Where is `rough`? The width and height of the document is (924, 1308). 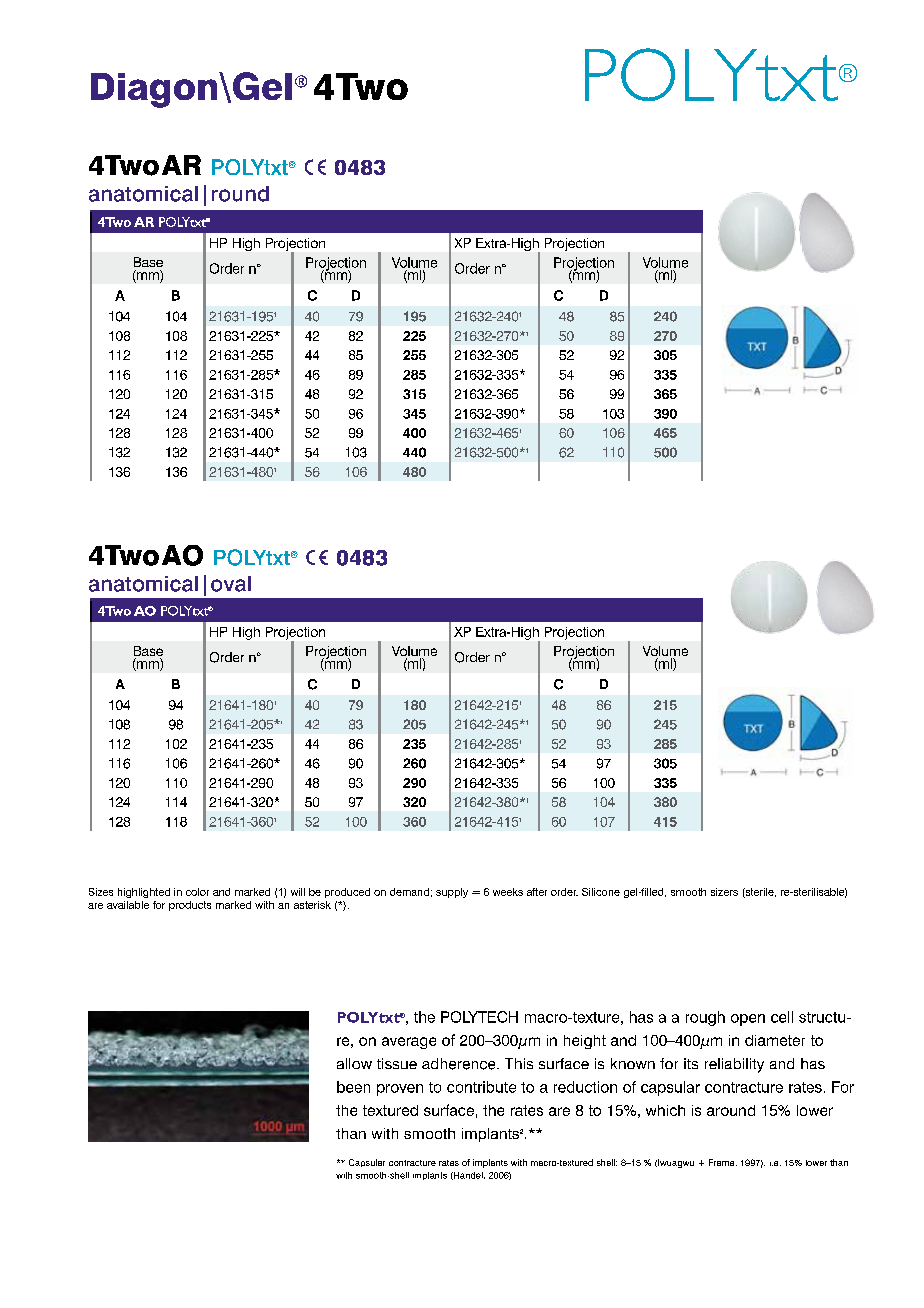 rough is located at coordinates (705, 1018).
